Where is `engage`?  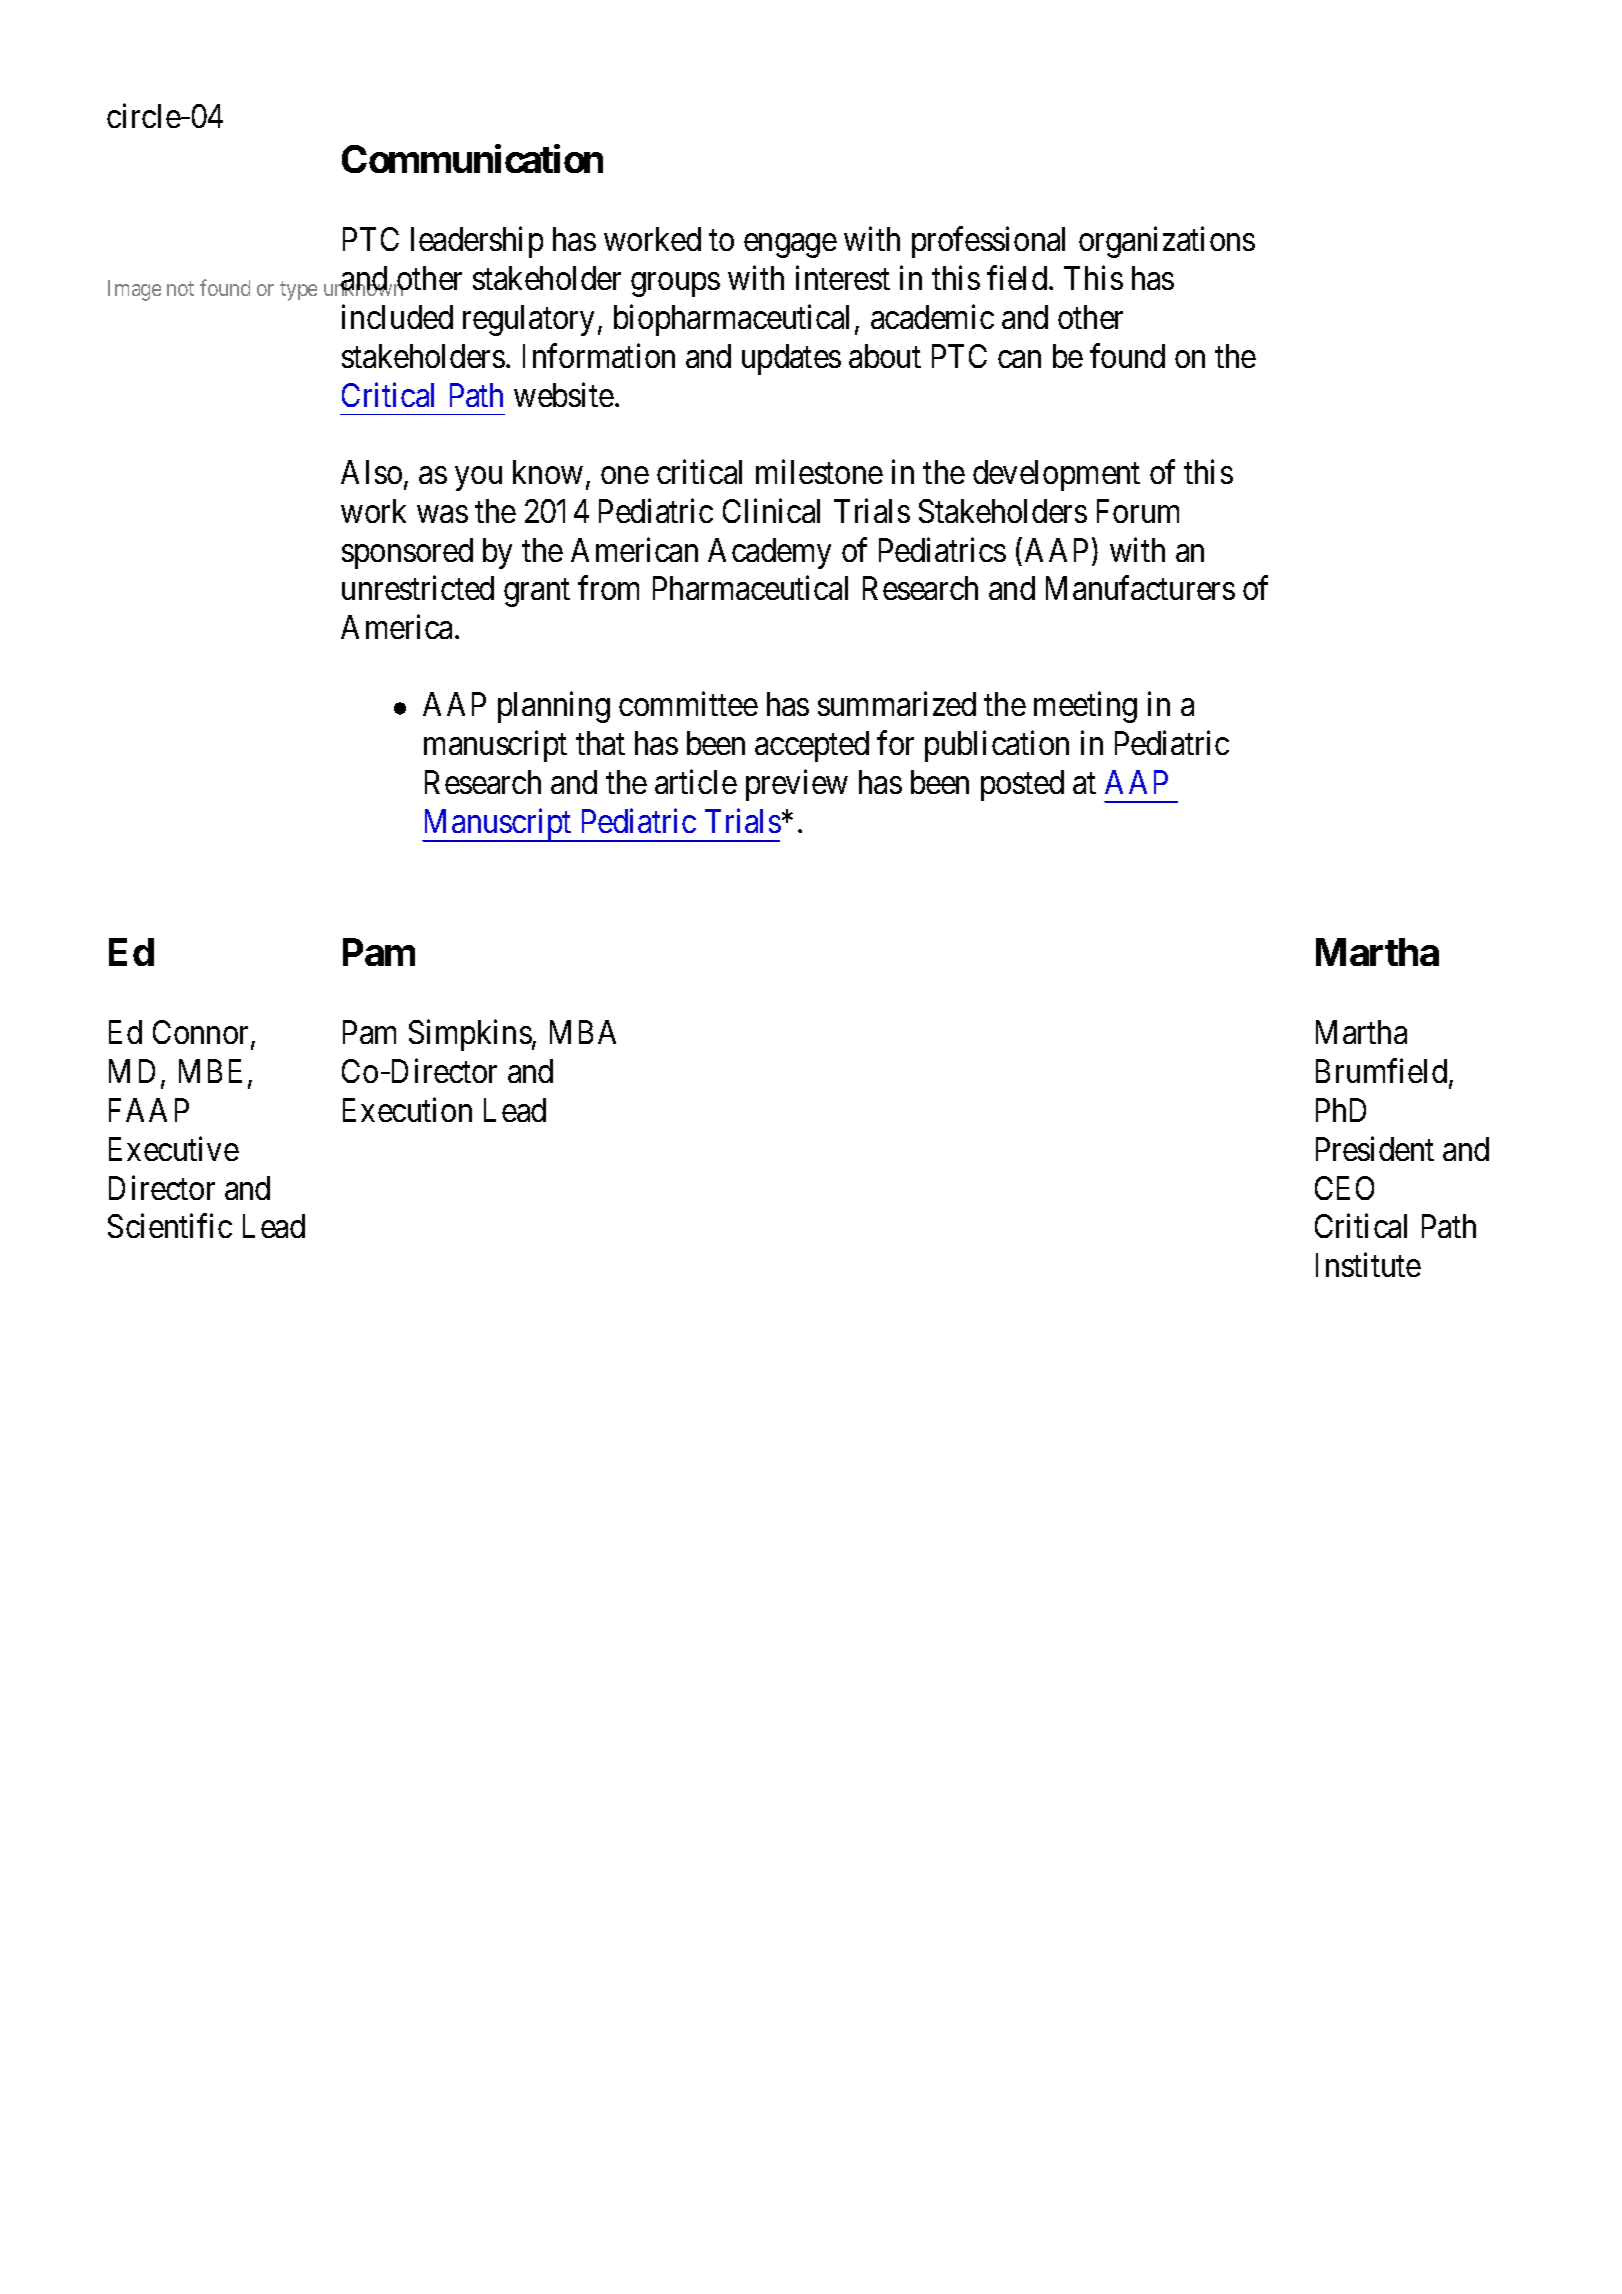 engage is located at coordinates (790, 246).
